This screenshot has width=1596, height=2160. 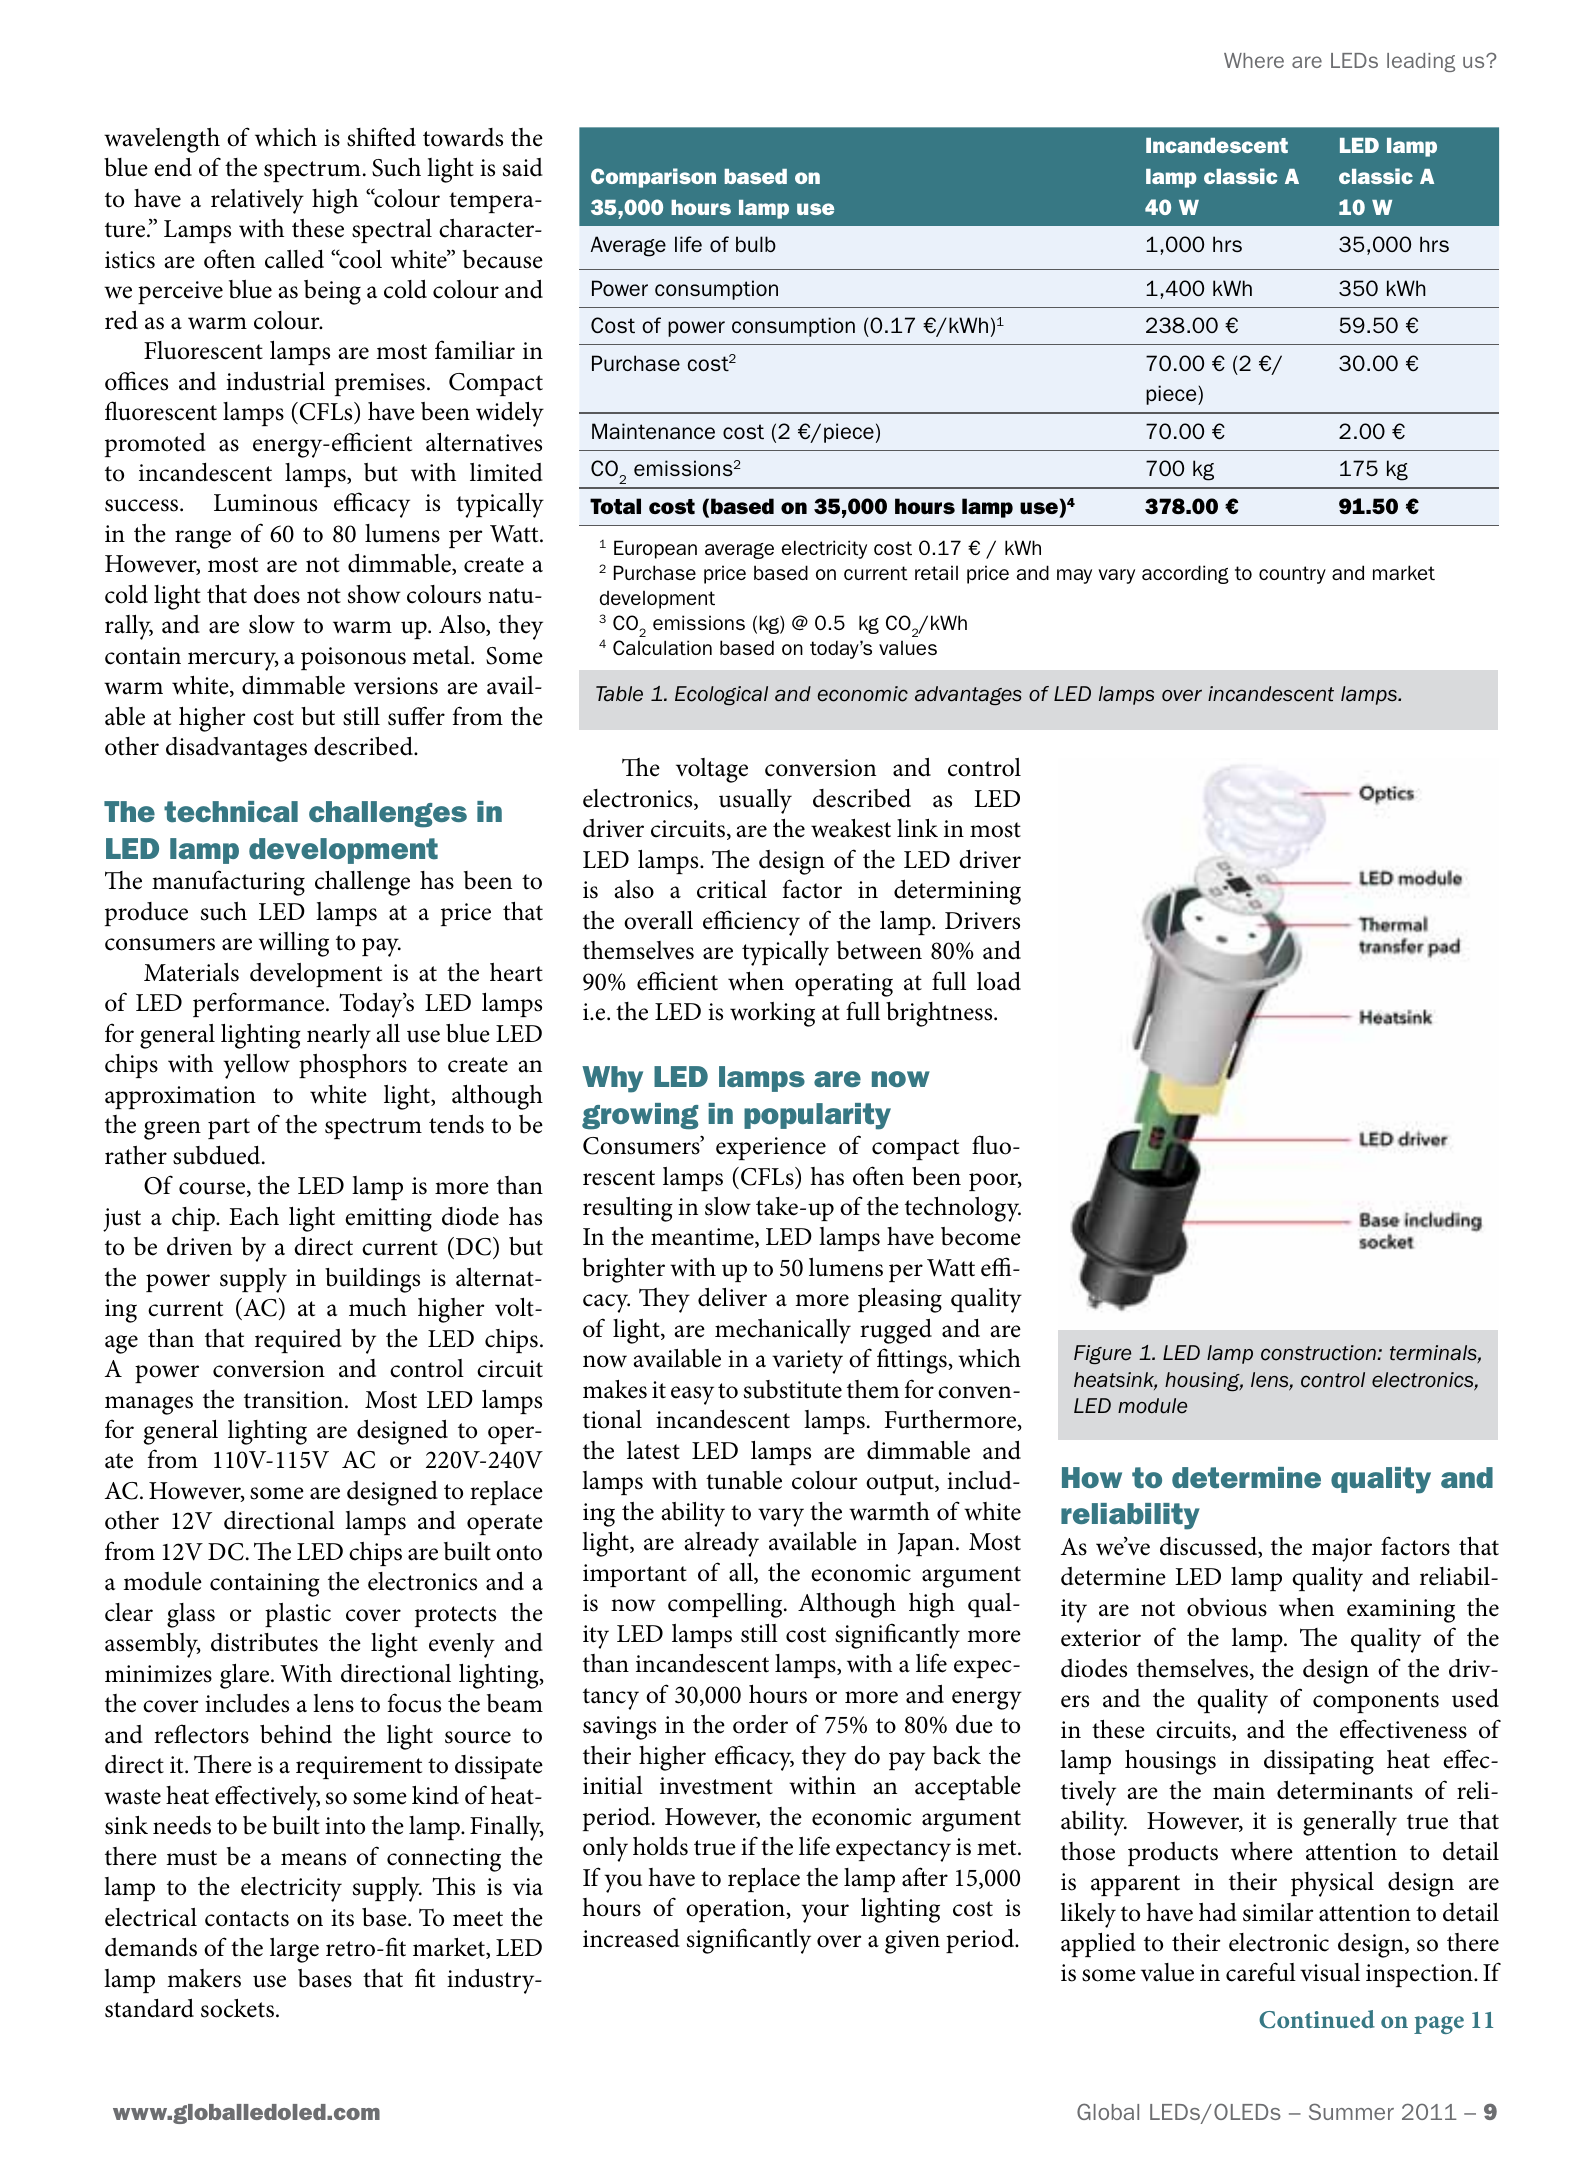 I want to click on leading, so click(x=1421, y=62).
